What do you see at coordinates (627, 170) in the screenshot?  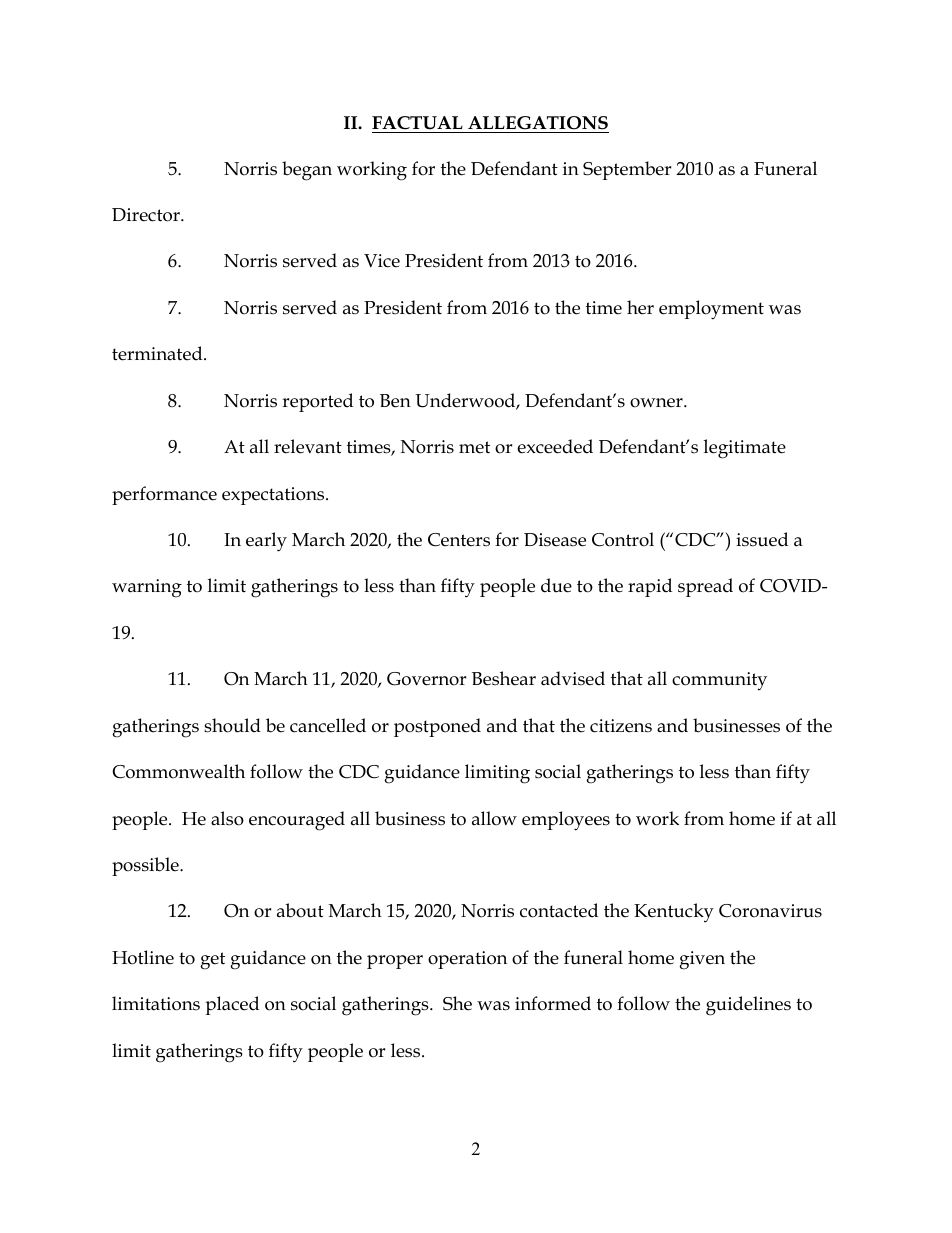 I see `September` at bounding box center [627, 170].
